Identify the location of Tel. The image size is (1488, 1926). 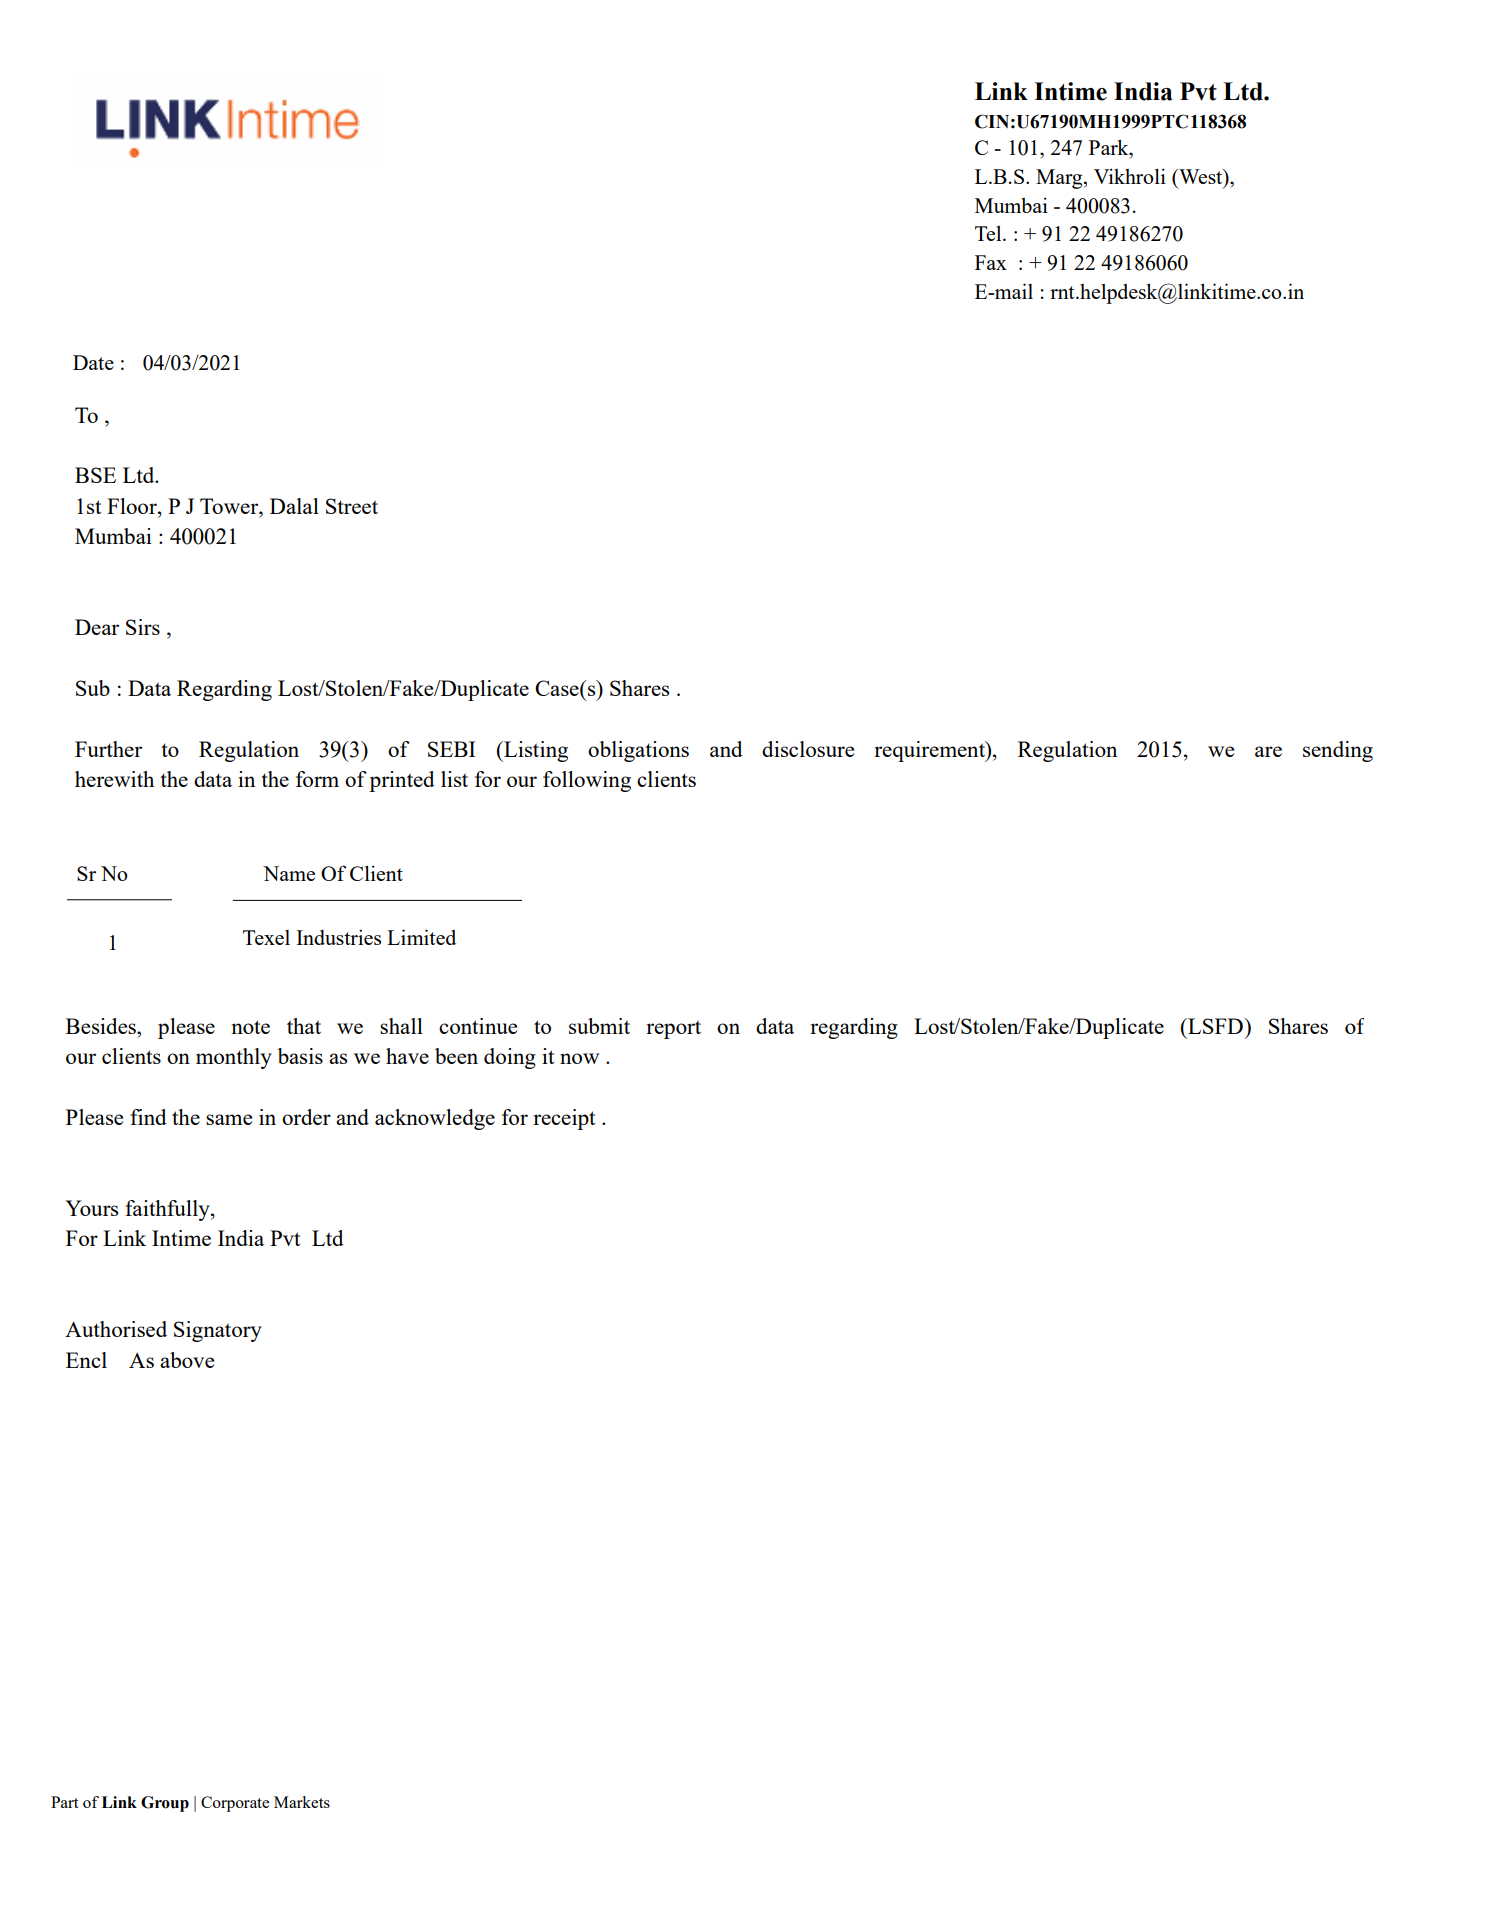
(989, 233).
